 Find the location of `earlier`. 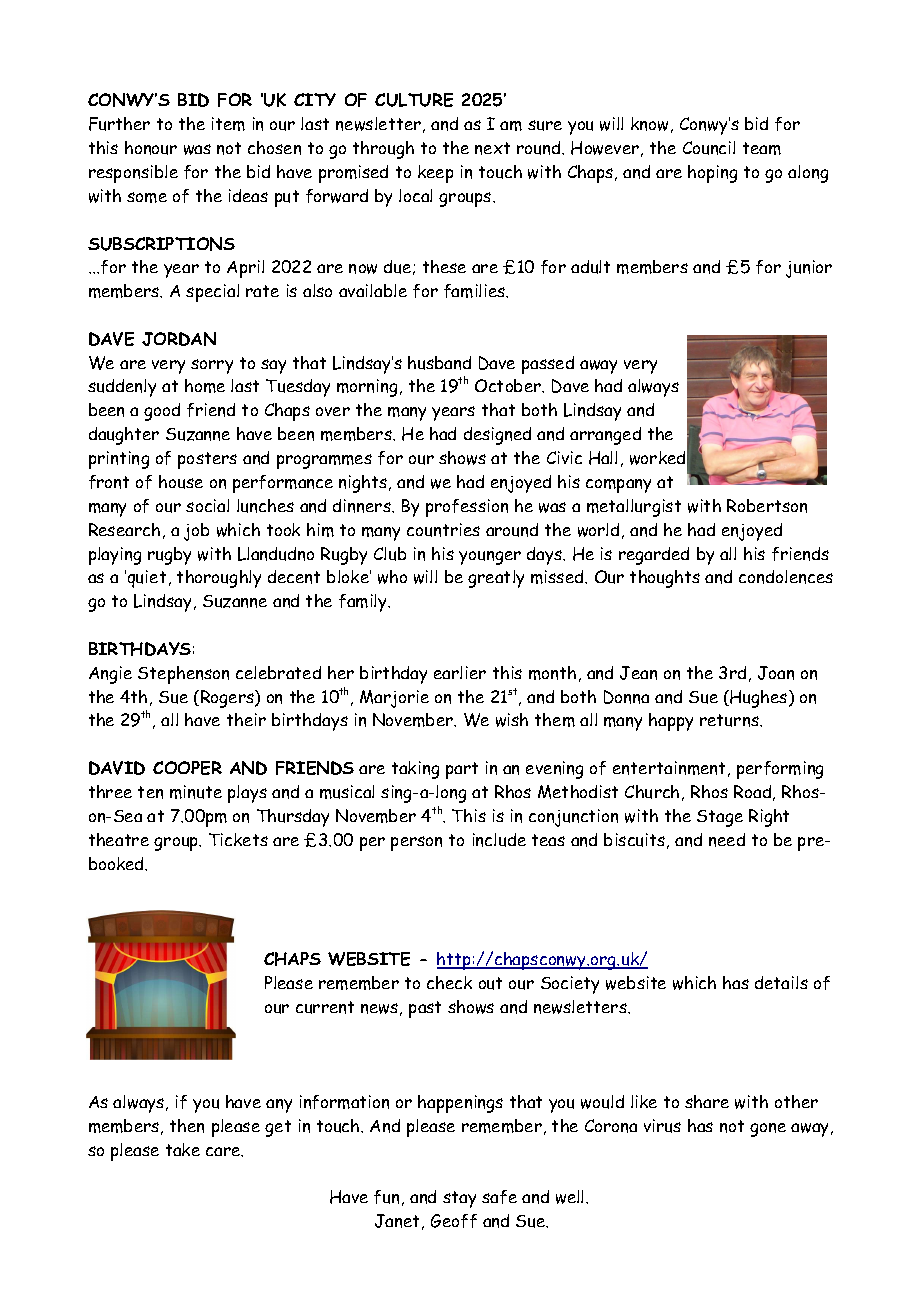

earlier is located at coordinates (460, 672).
